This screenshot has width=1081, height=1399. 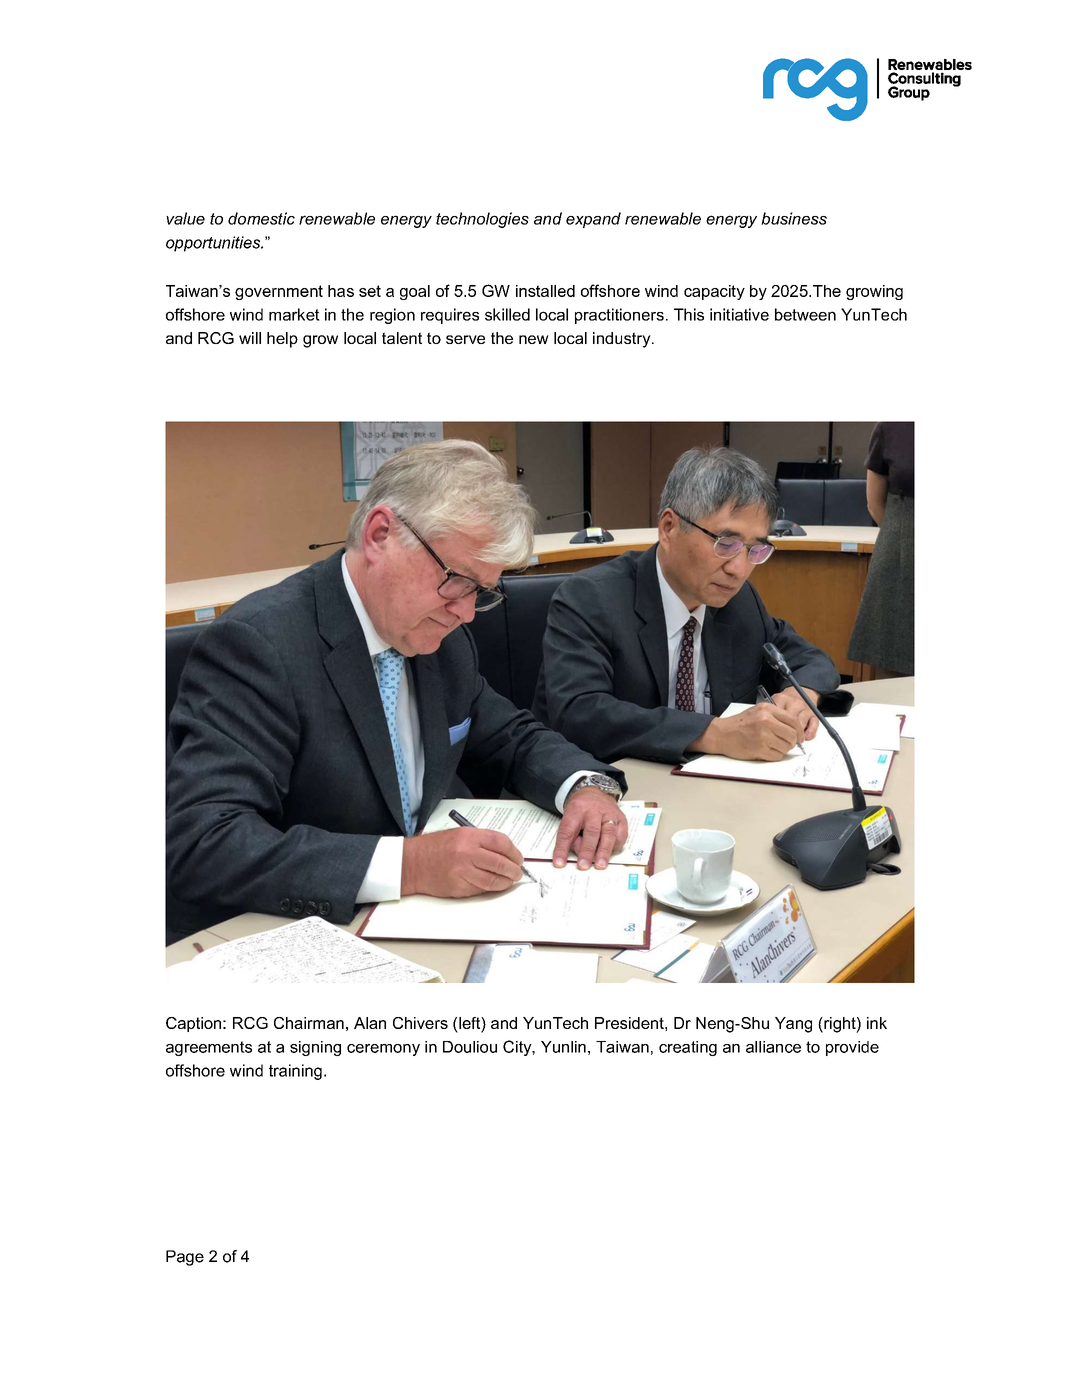 I want to click on between, so click(x=805, y=314).
